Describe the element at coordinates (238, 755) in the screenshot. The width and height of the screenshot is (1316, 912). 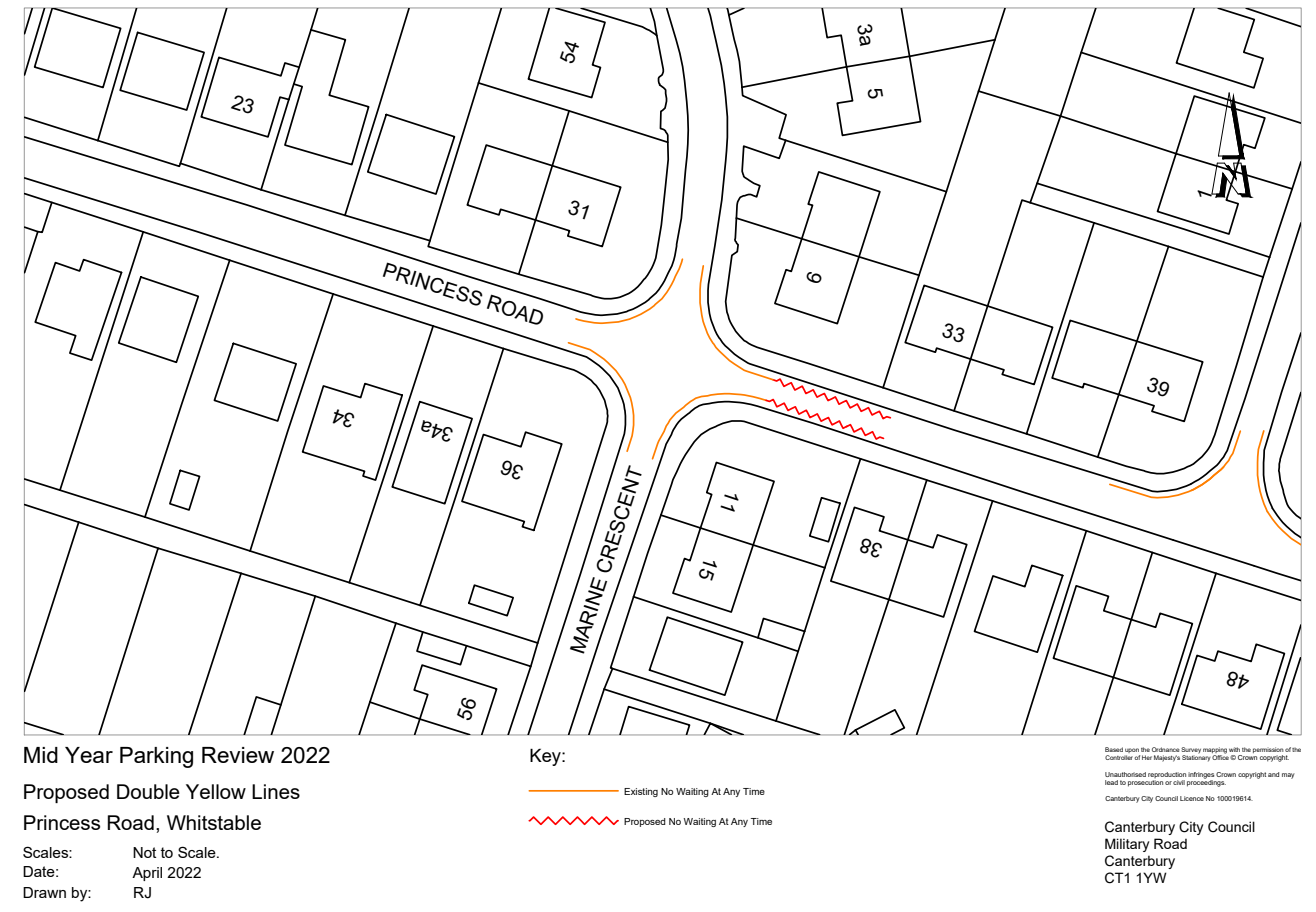
I see `Review` at that location.
